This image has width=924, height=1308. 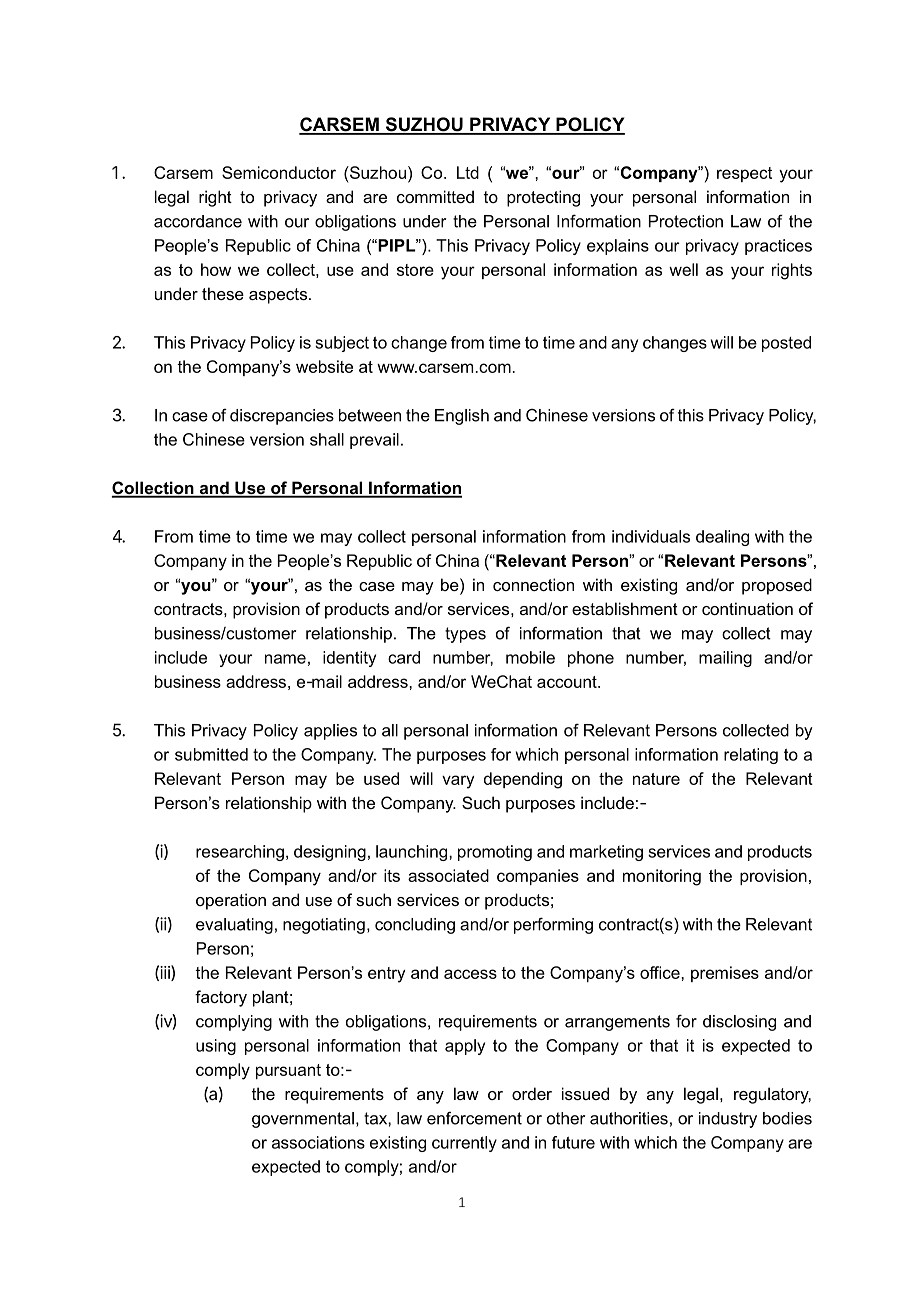 What do you see at coordinates (303, 1120) in the image?
I see `governmental` at bounding box center [303, 1120].
